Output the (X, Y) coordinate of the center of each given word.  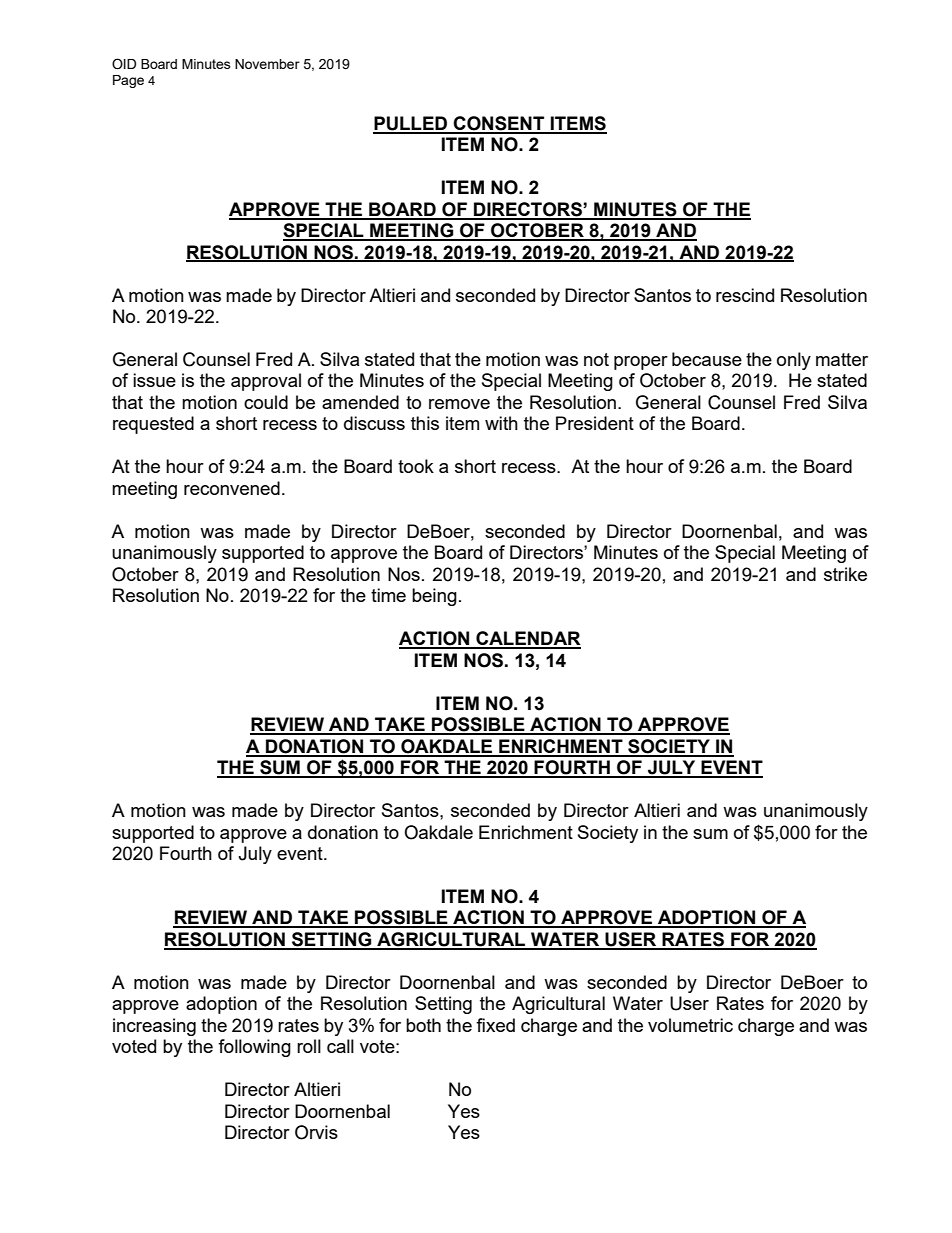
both (423, 1025)
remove (459, 404)
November (267, 64)
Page (128, 81)
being (434, 597)
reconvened (232, 488)
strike (845, 574)
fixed (495, 1025)
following (254, 1048)
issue (154, 380)
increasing (154, 1027)
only (794, 361)
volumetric (690, 1025)
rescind (745, 295)
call (340, 1046)
